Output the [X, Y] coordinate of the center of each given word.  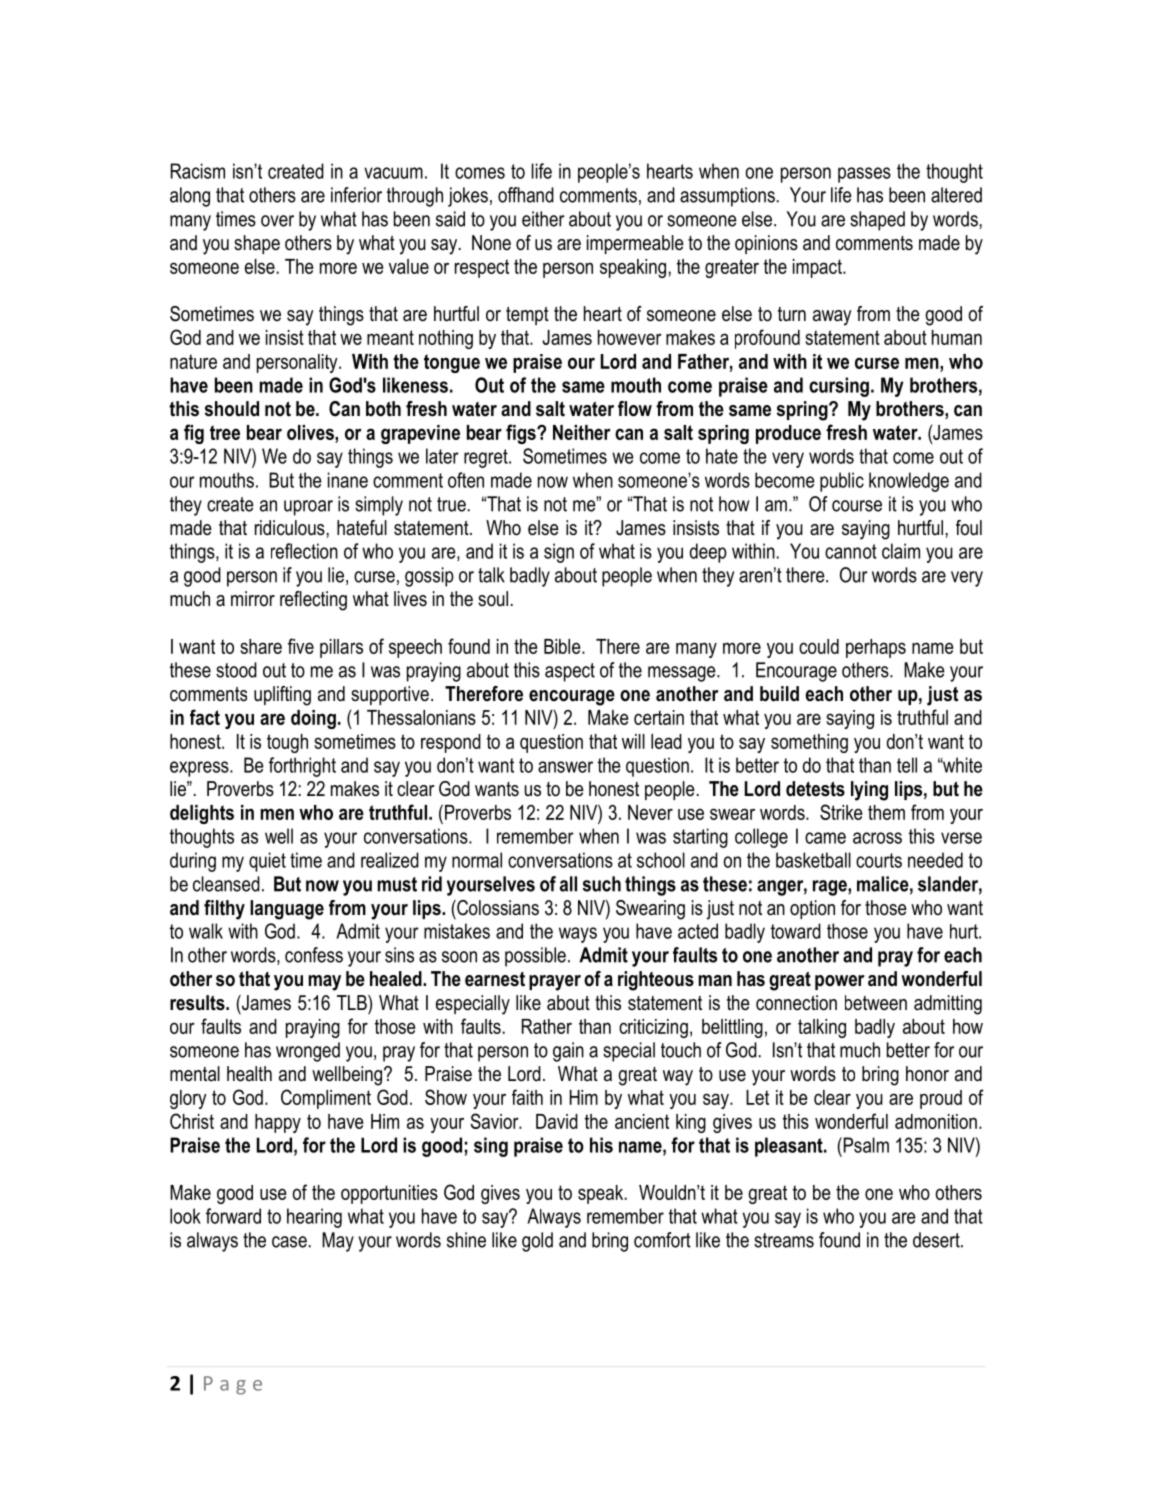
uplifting [282, 696]
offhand [526, 195]
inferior [356, 195]
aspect [570, 672]
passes [864, 175]
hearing [314, 1218]
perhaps [876, 648]
